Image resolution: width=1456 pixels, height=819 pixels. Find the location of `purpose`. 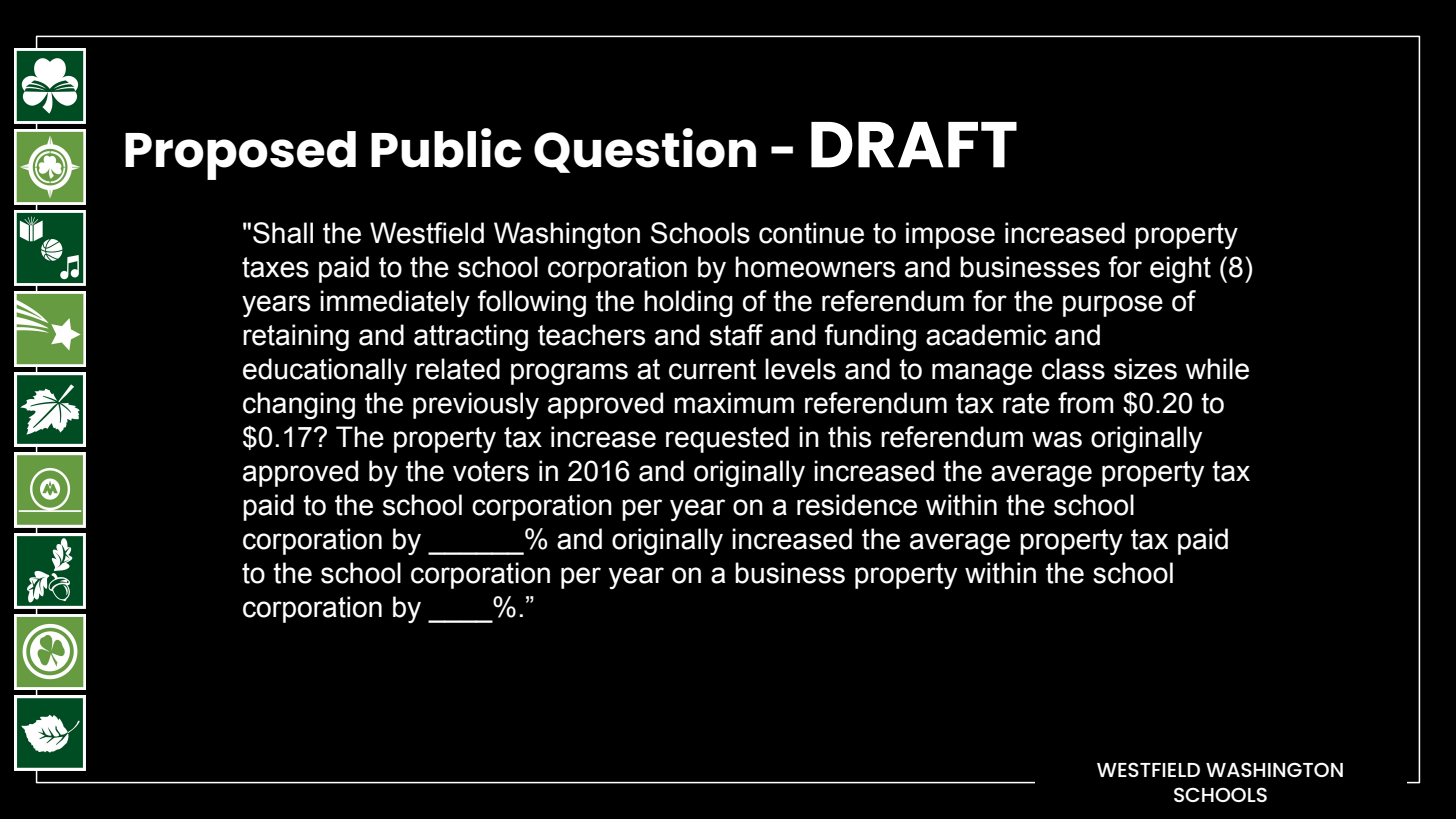

purpose is located at coordinates (1113, 306).
